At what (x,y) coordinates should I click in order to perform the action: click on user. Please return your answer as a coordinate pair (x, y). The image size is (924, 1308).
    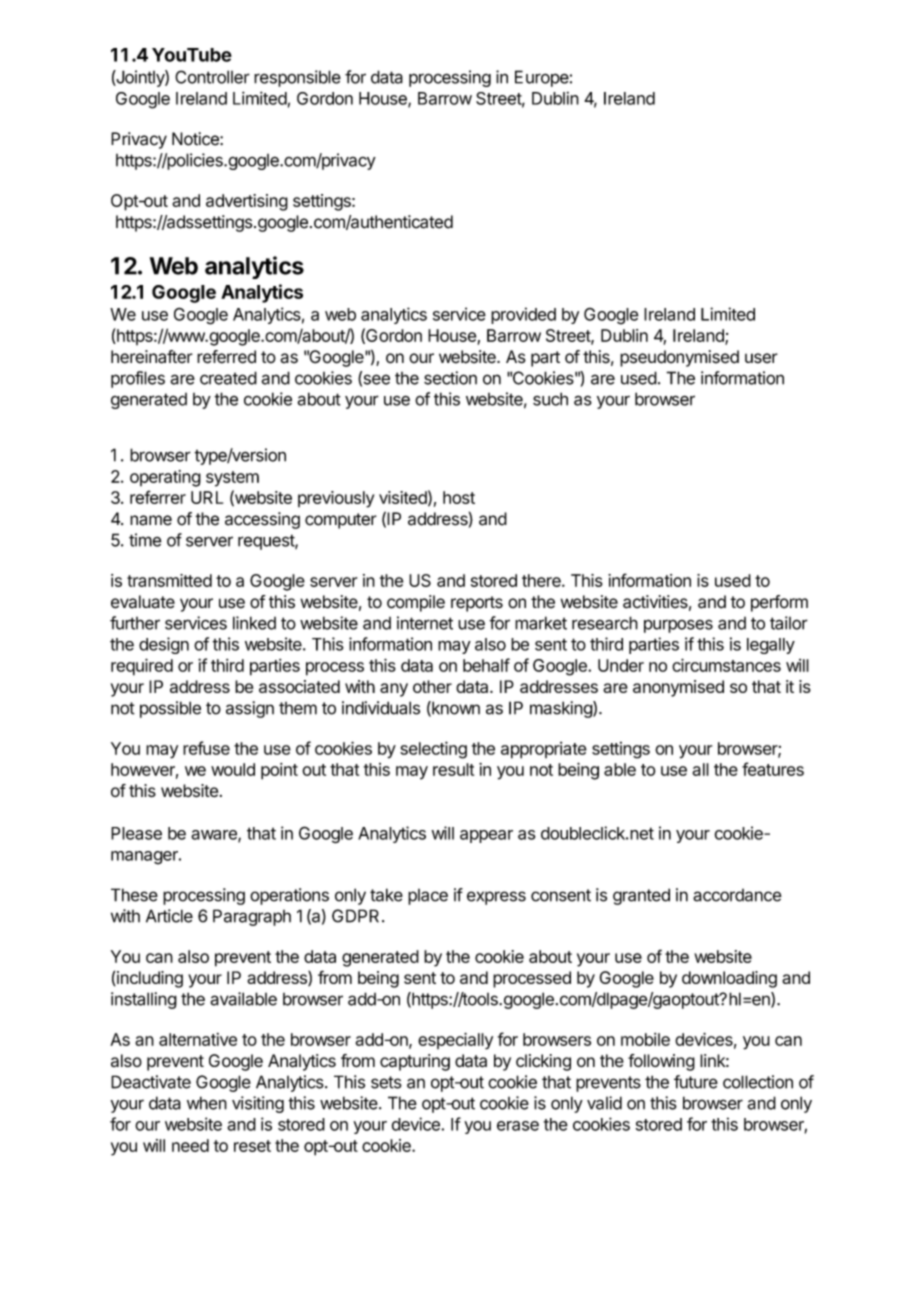
    Looking at the image, I should click on (761, 358).
